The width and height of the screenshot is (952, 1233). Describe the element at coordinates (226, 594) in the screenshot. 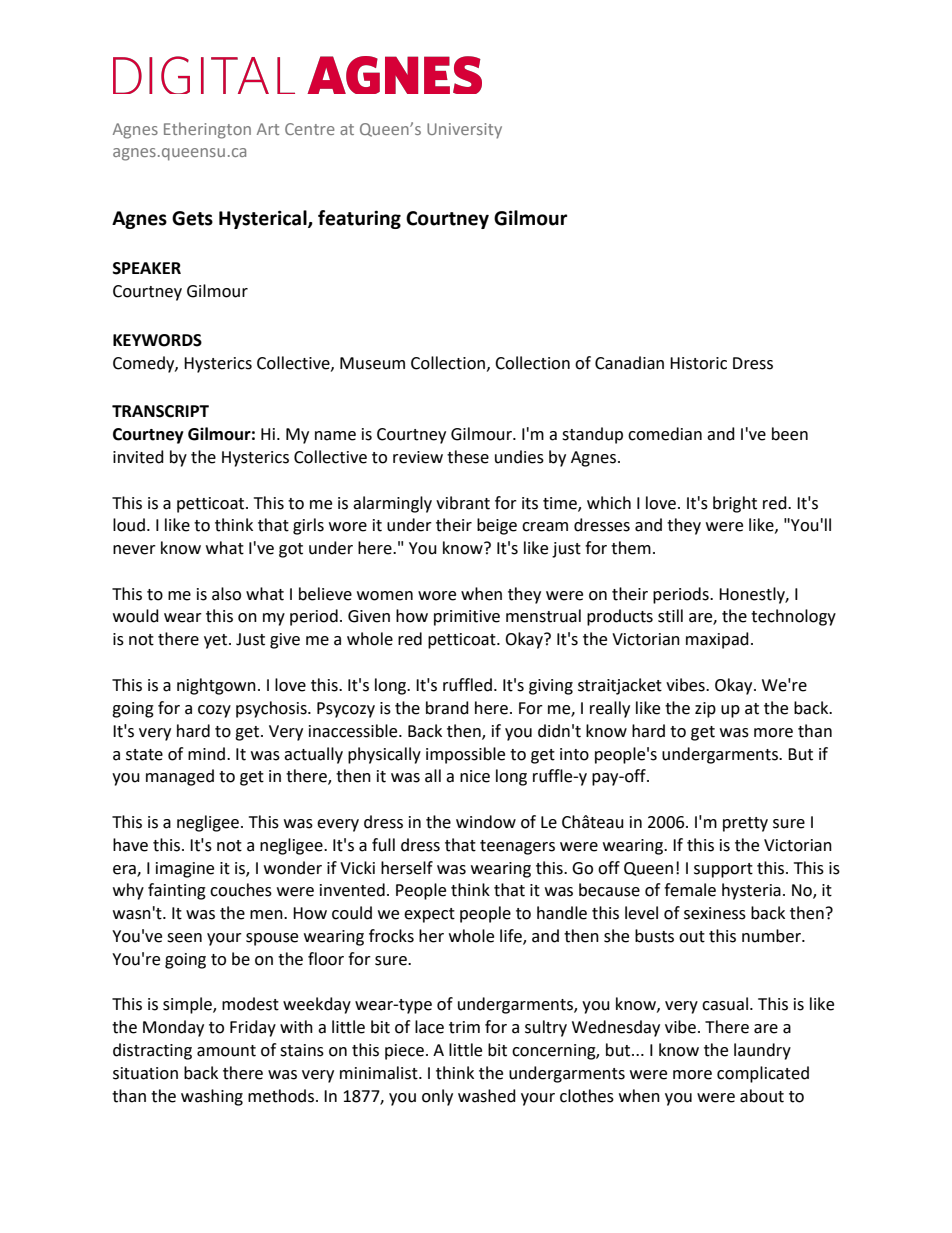

I see `also` at that location.
